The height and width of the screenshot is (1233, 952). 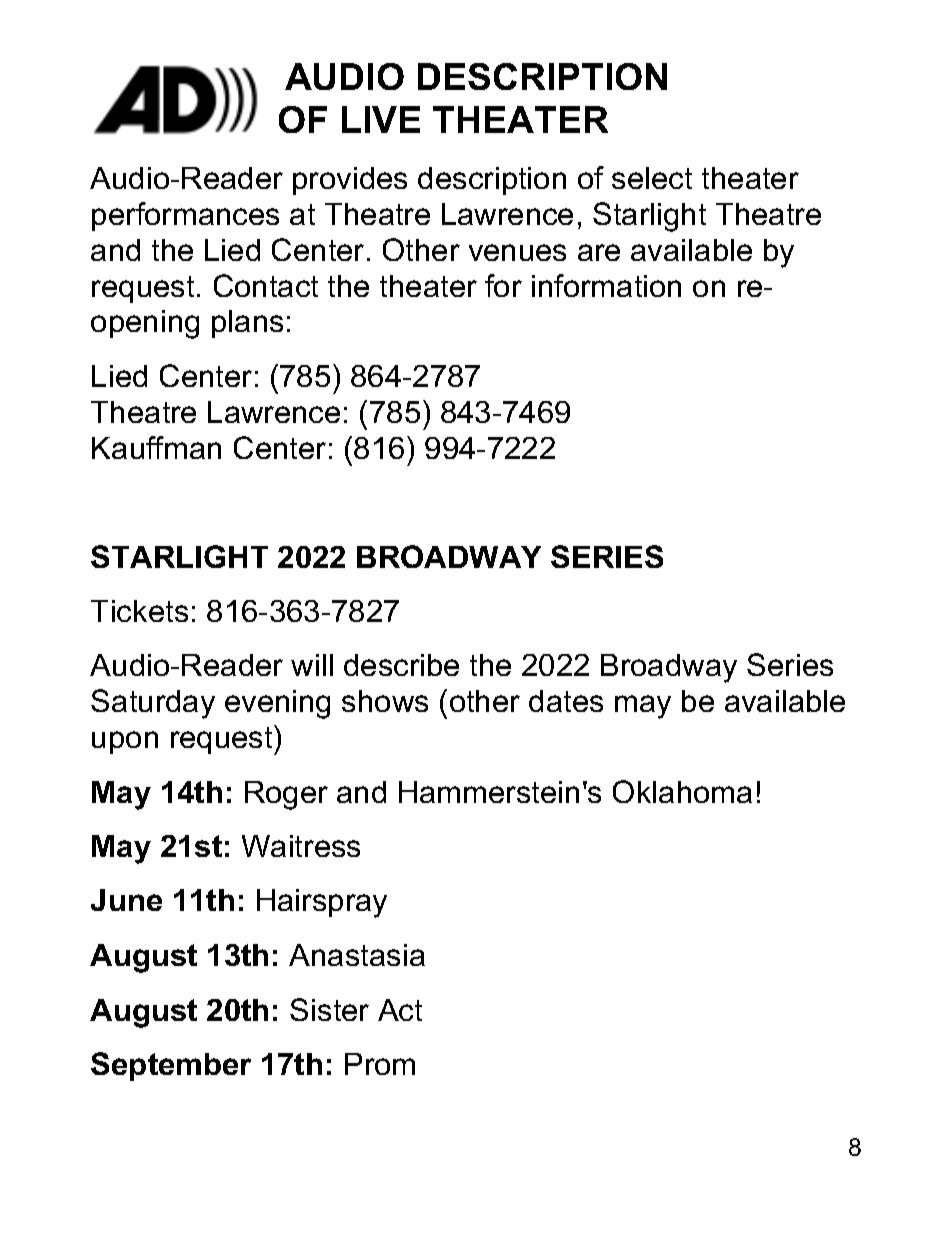 I want to click on dates, so click(x=566, y=701).
